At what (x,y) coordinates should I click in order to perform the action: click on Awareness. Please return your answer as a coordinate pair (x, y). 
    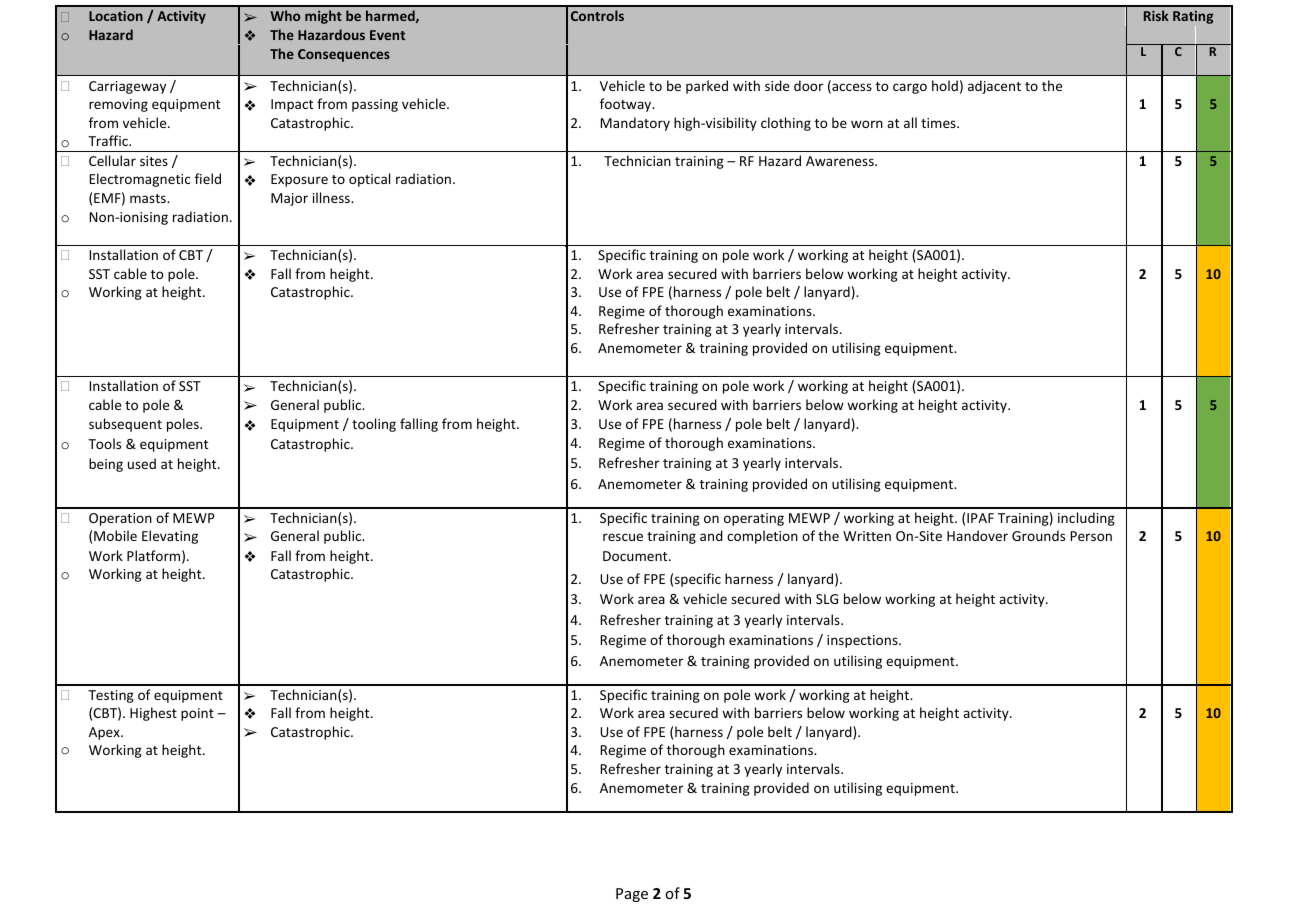
    Looking at the image, I should click on (841, 161).
